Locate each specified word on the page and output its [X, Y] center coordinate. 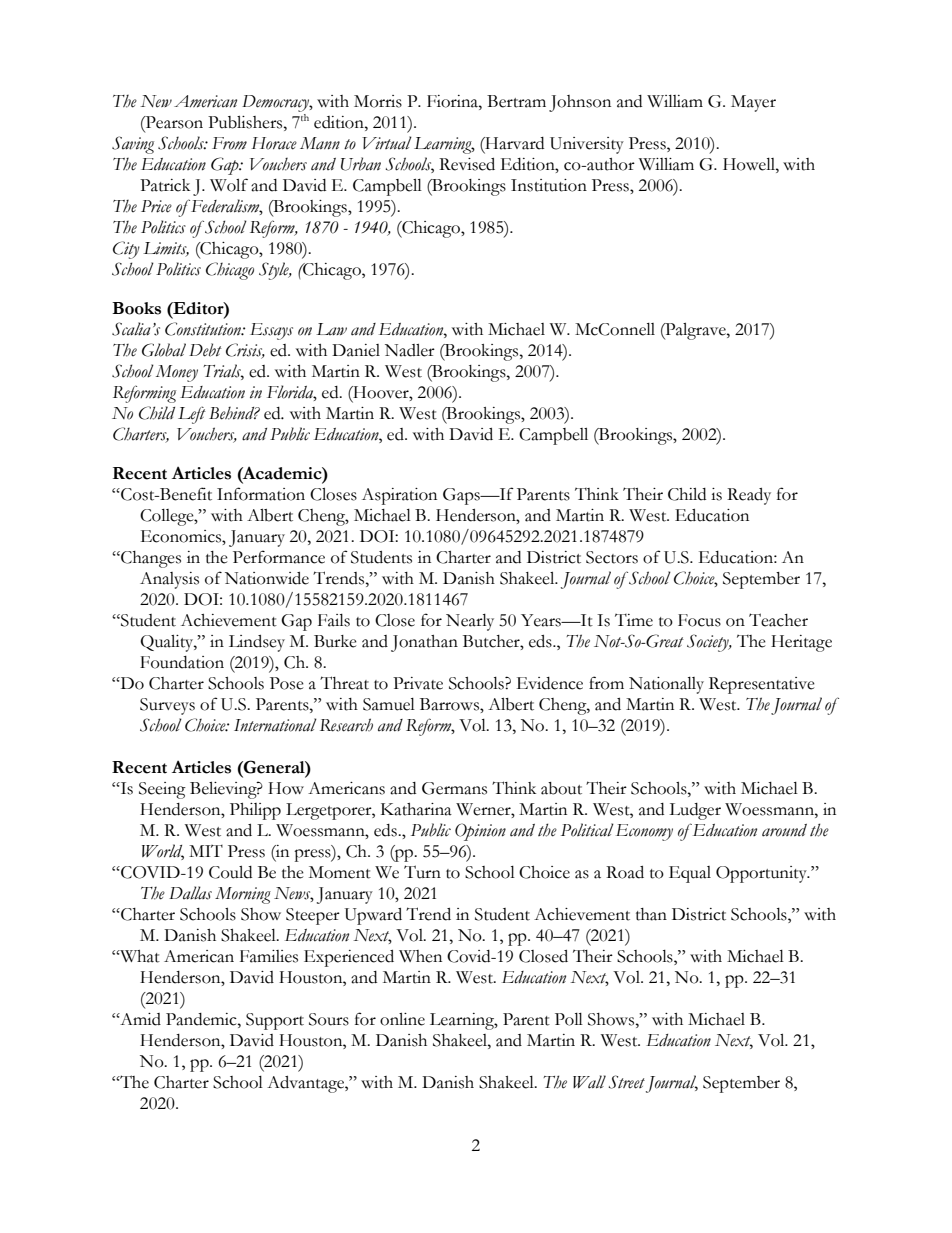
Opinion [480, 832]
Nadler [410, 350]
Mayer [753, 103]
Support [275, 1021]
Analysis [169, 580]
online [402, 1019]
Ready [749, 496]
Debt [205, 350]
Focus [699, 620]
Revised [467, 164]
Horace [274, 143]
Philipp [255, 811]
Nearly [470, 622]
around [784, 830]
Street [627, 1082]
